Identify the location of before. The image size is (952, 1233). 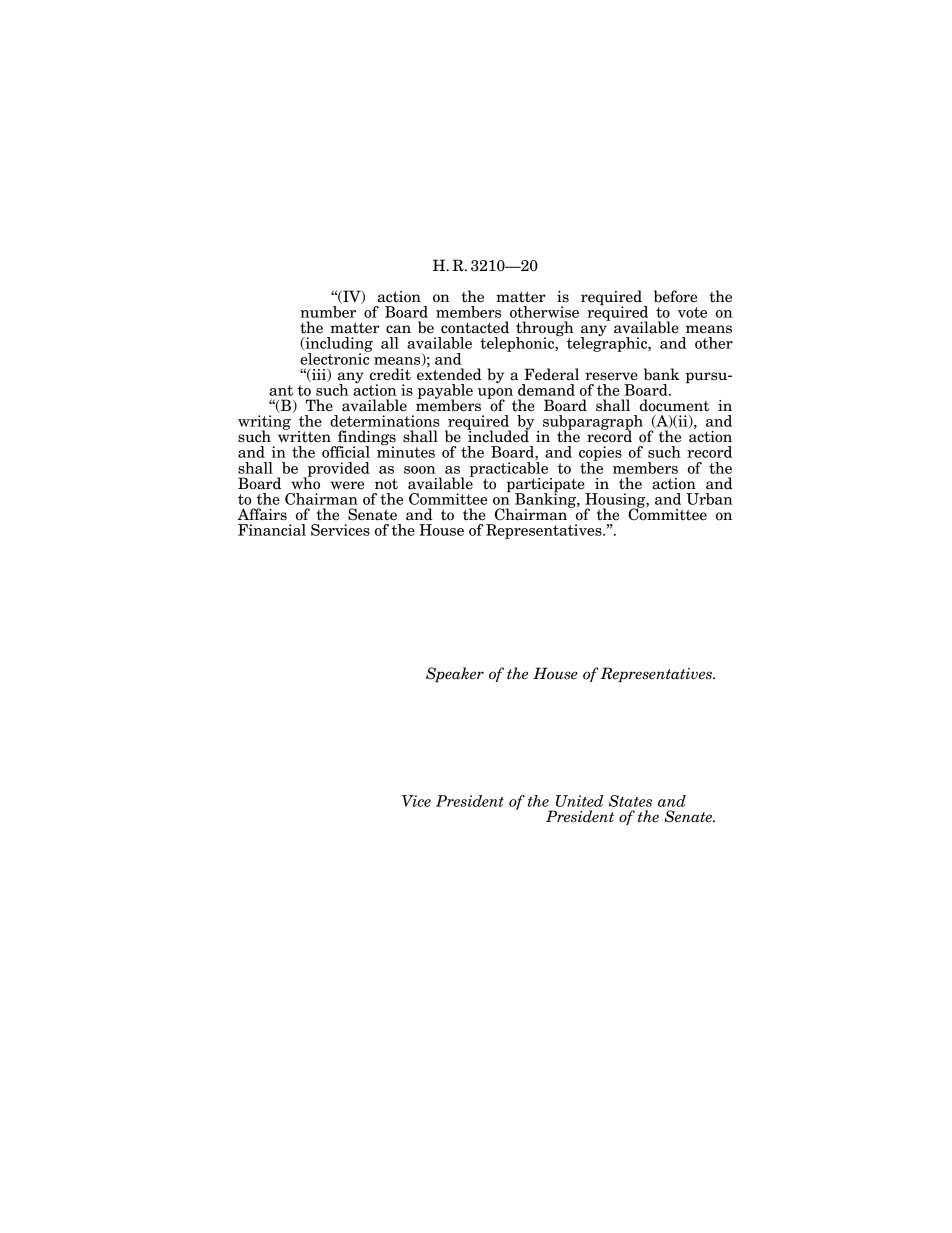
(675, 296).
